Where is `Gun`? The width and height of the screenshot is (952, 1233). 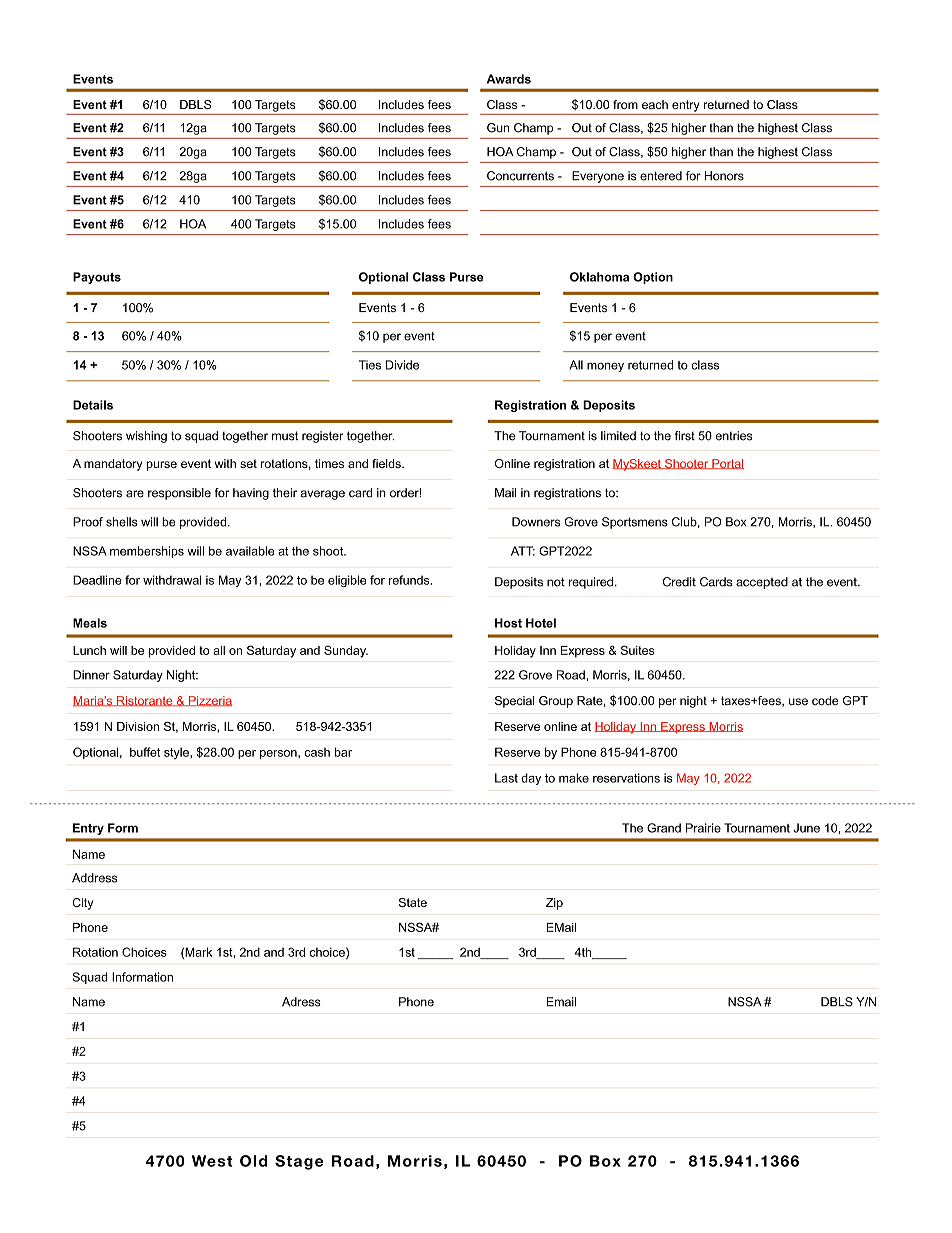
Gun is located at coordinates (498, 128).
